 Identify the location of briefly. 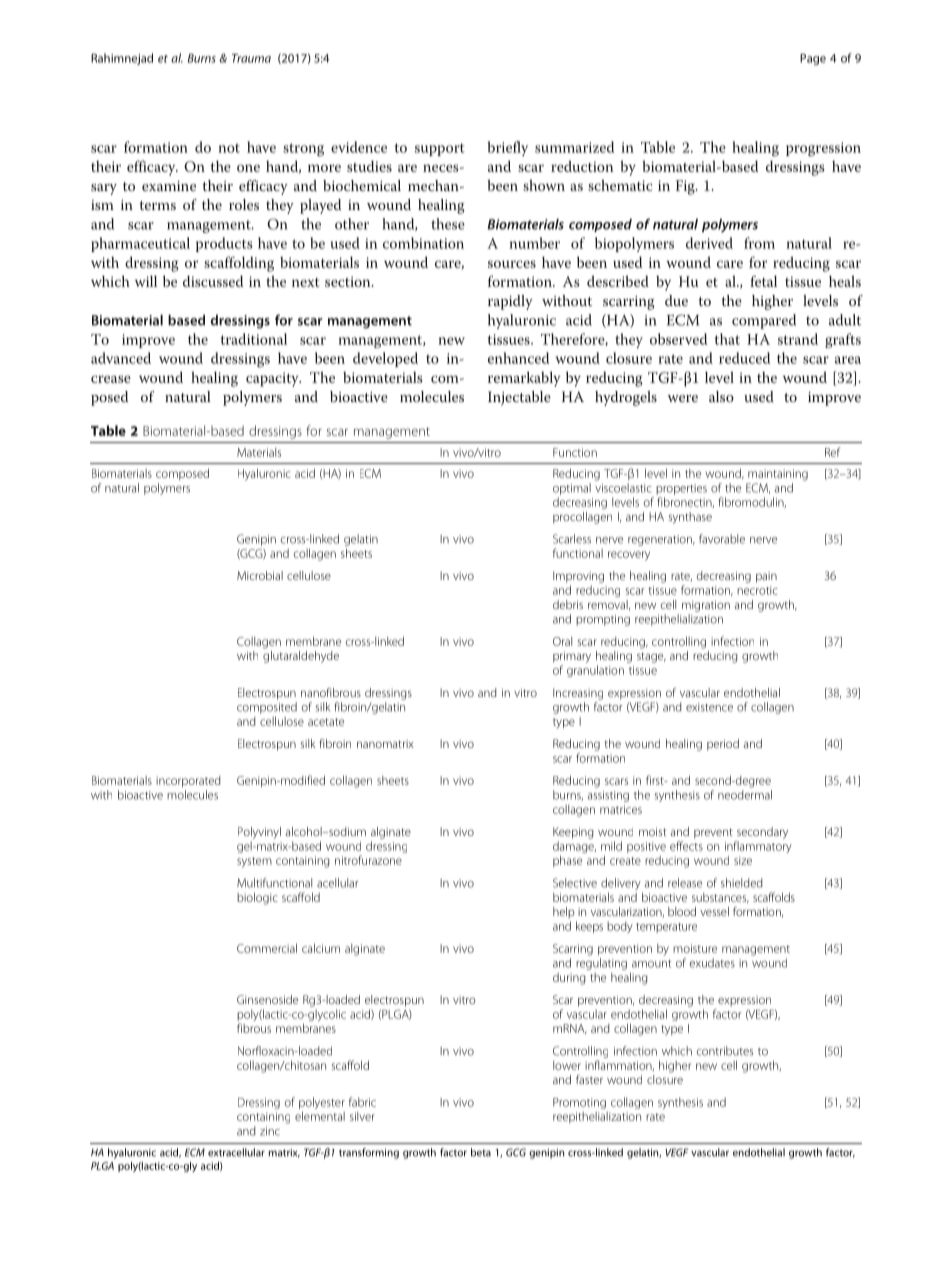
(508, 148).
